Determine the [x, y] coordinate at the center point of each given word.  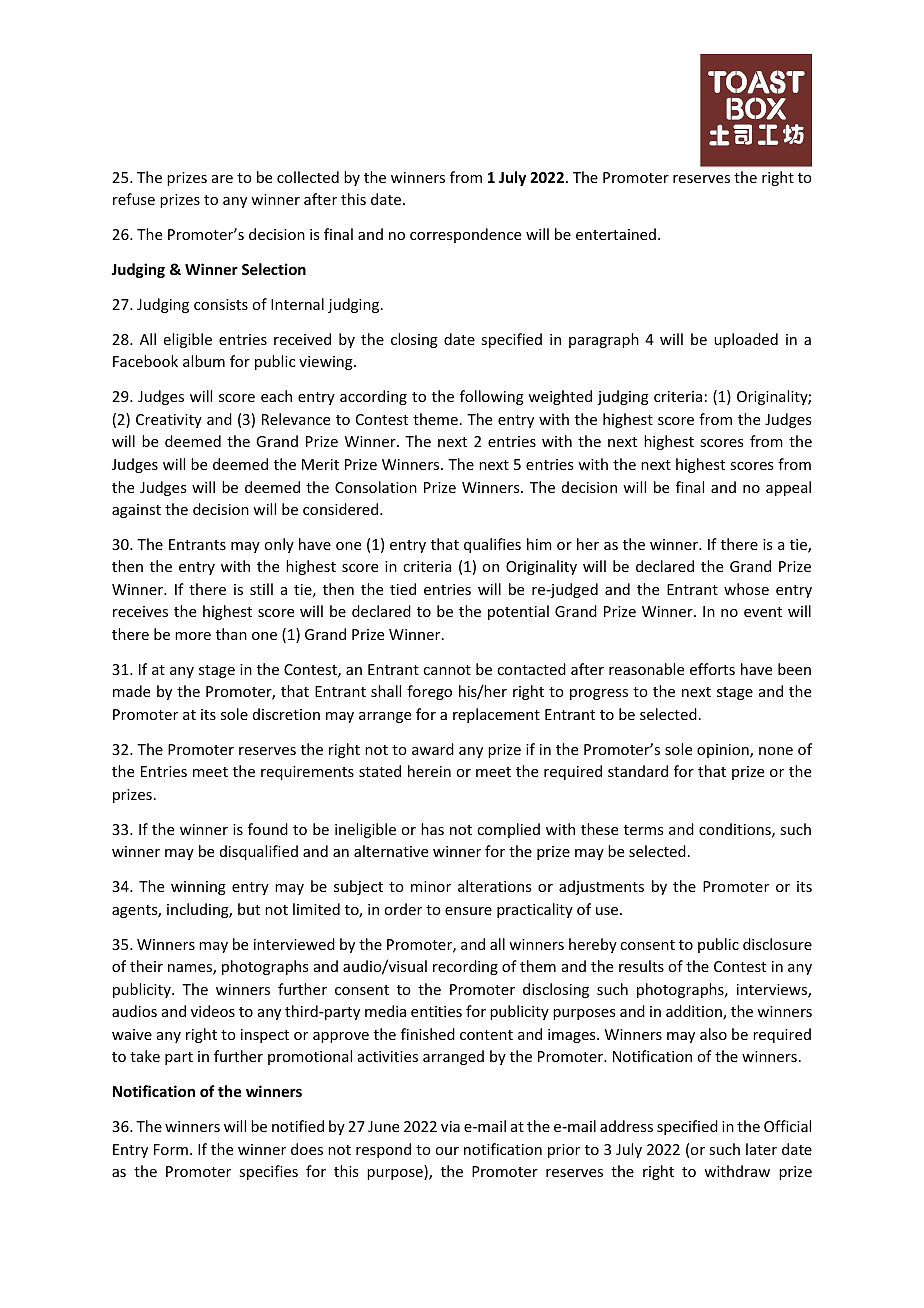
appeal [788, 488]
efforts [712, 669]
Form [171, 1149]
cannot [447, 670]
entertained [616, 234]
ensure [468, 911]
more [193, 636]
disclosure [777, 944]
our [447, 1151]
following [492, 397]
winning [198, 888]
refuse [134, 199]
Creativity [169, 421]
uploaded [746, 340]
